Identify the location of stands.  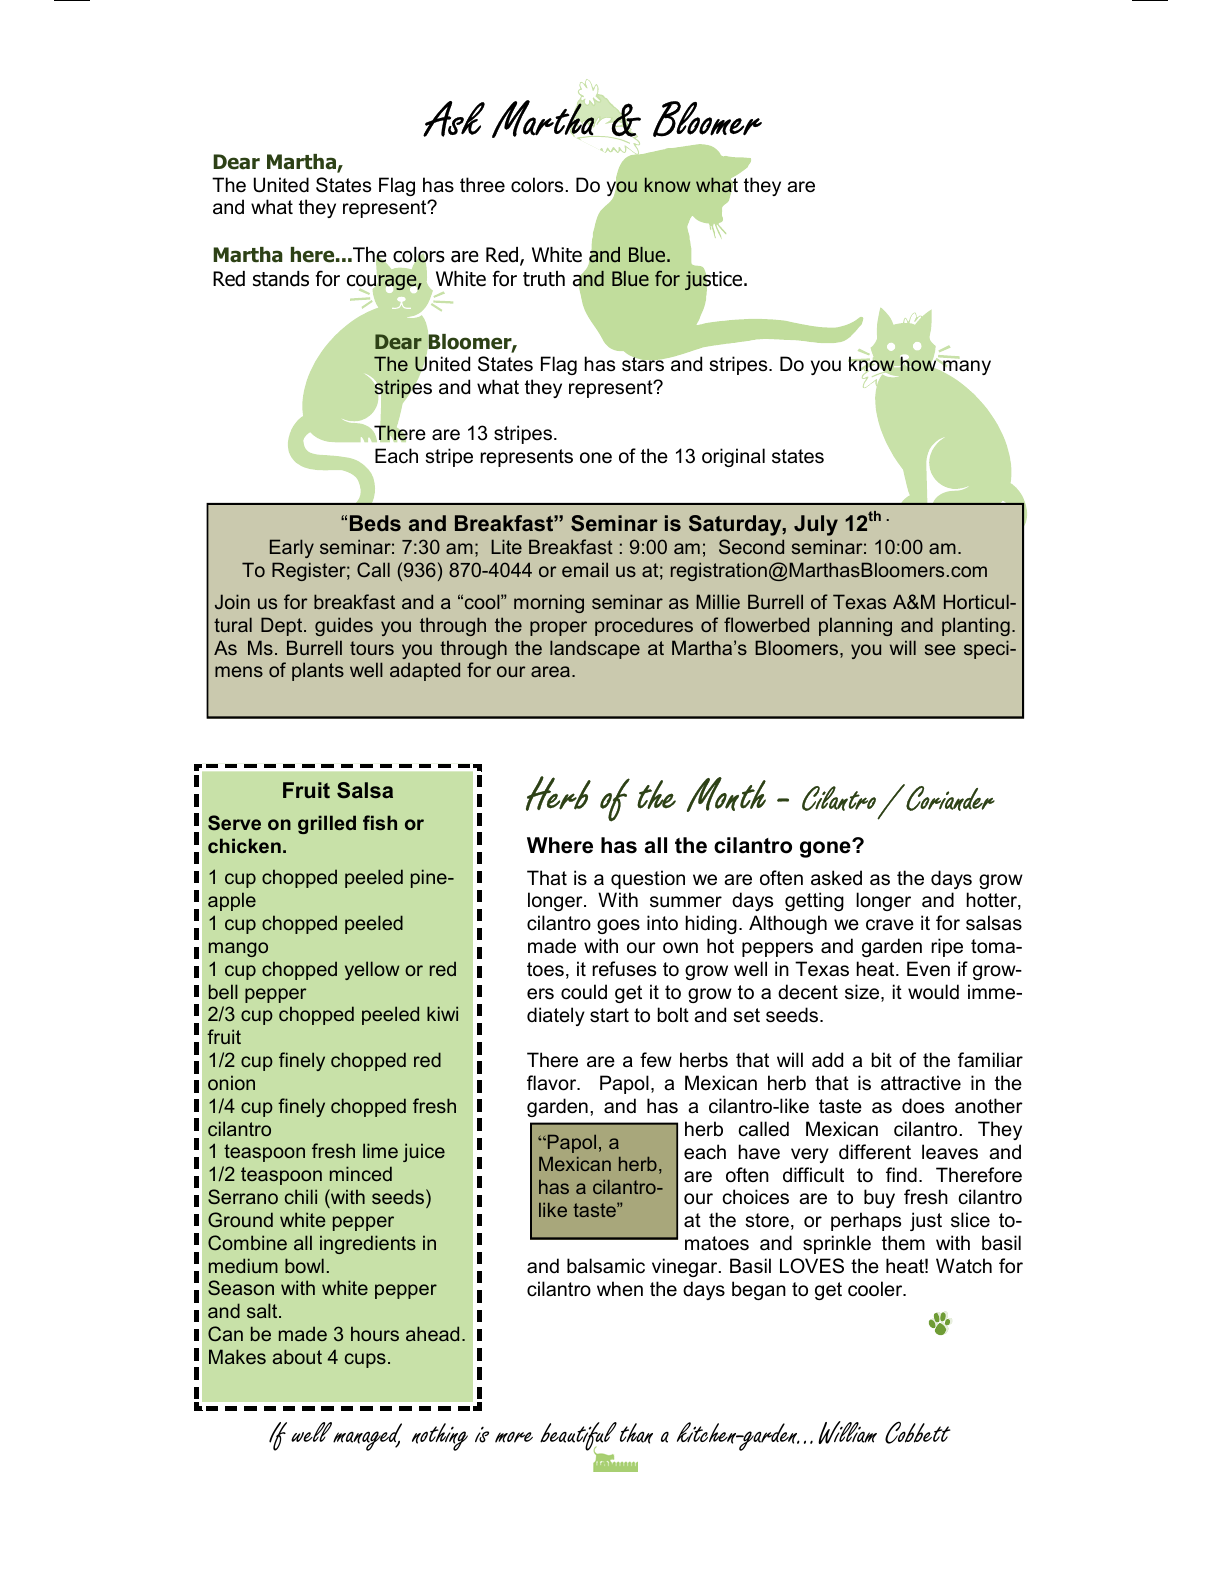
(281, 279).
